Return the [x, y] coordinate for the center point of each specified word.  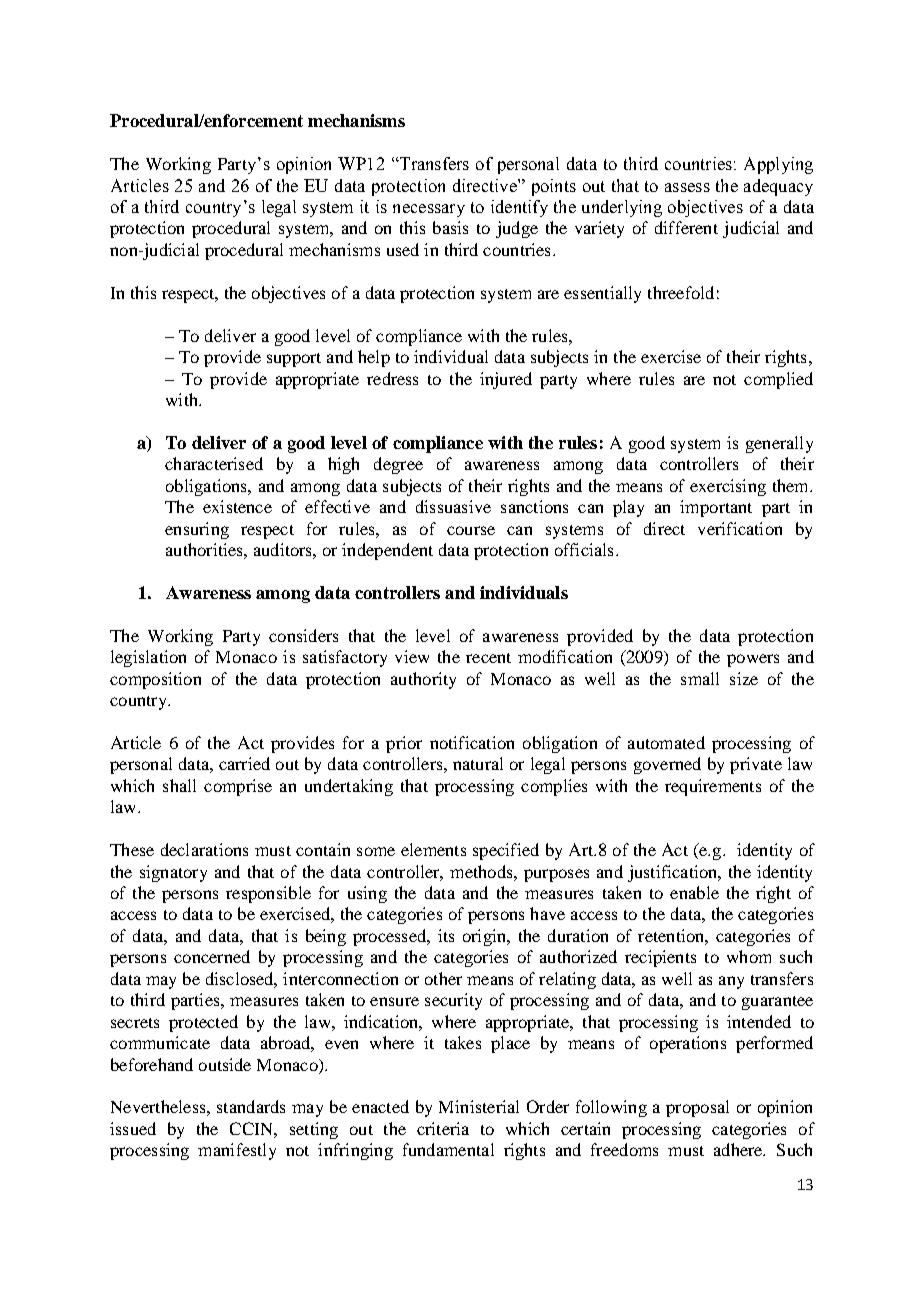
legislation [148, 658]
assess [687, 187]
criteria [443, 1128]
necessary [429, 210]
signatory [173, 873]
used [403, 249]
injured [506, 380]
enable [694, 892]
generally [779, 444]
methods [482, 871]
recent [488, 658]
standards [251, 1106]
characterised [214, 463]
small [700, 678]
